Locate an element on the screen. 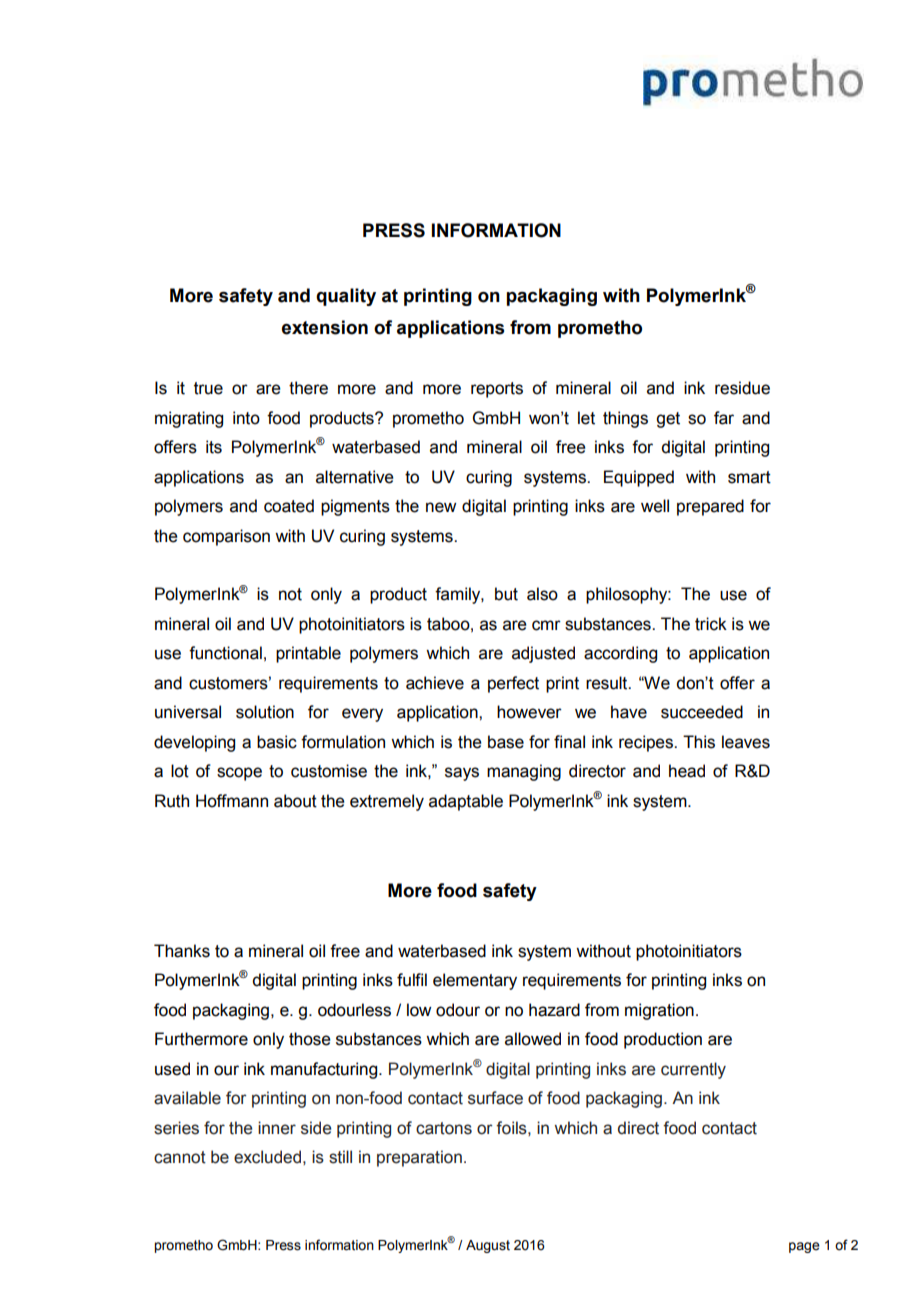  functional is located at coordinates (225, 653).
